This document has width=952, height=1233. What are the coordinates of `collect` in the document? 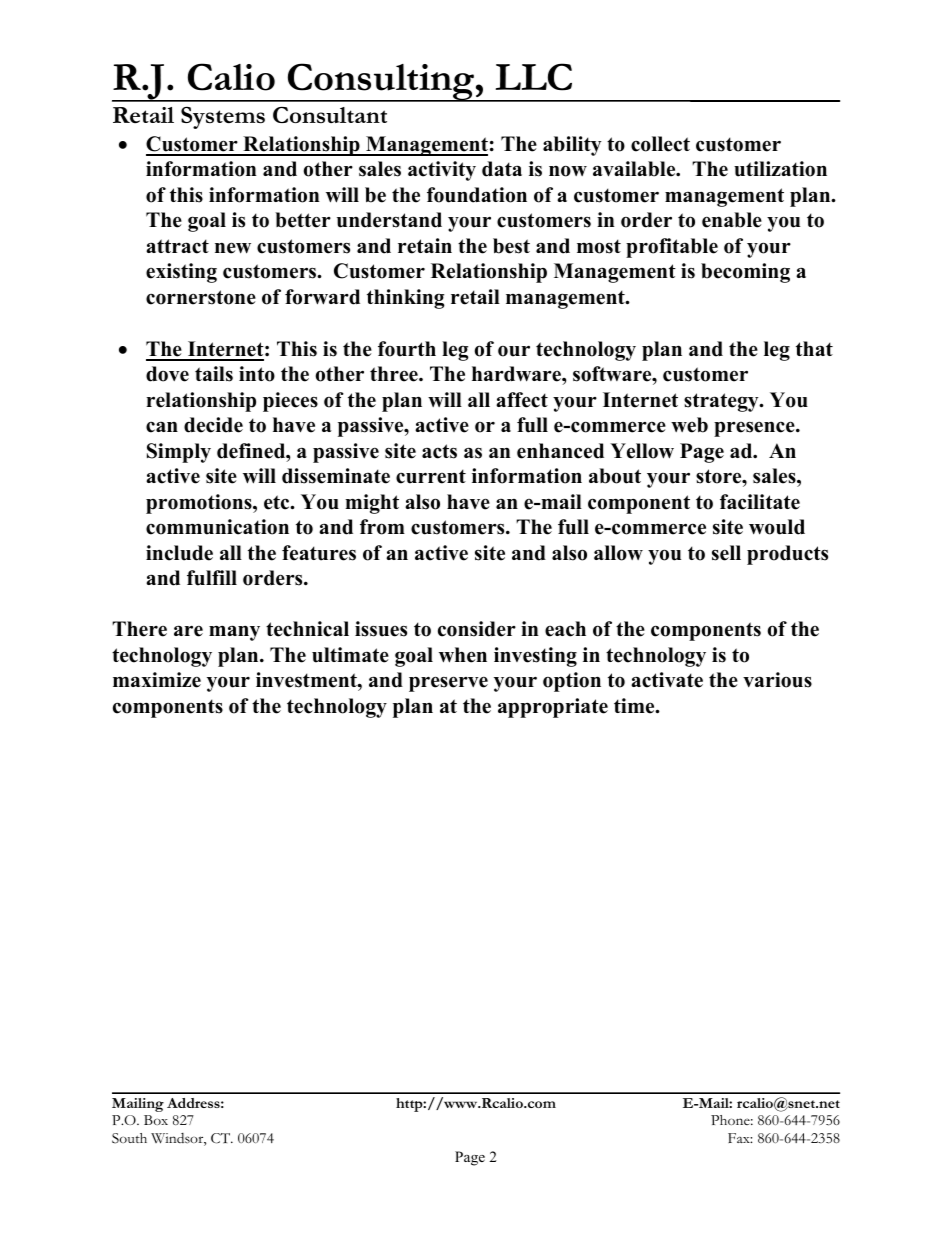 It's located at (660, 144).
